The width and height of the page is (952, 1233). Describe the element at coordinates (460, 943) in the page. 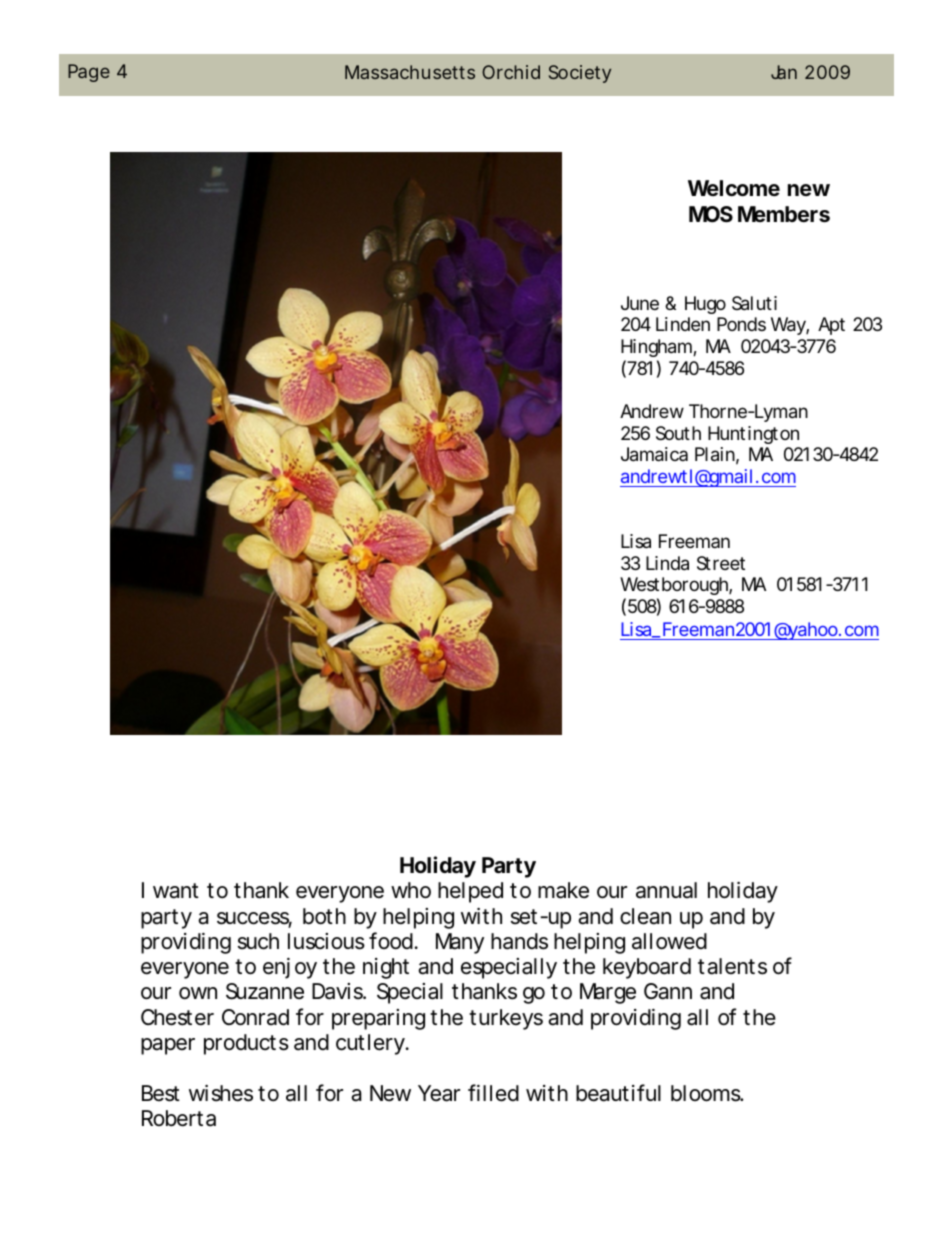

I see `Many` at that location.
